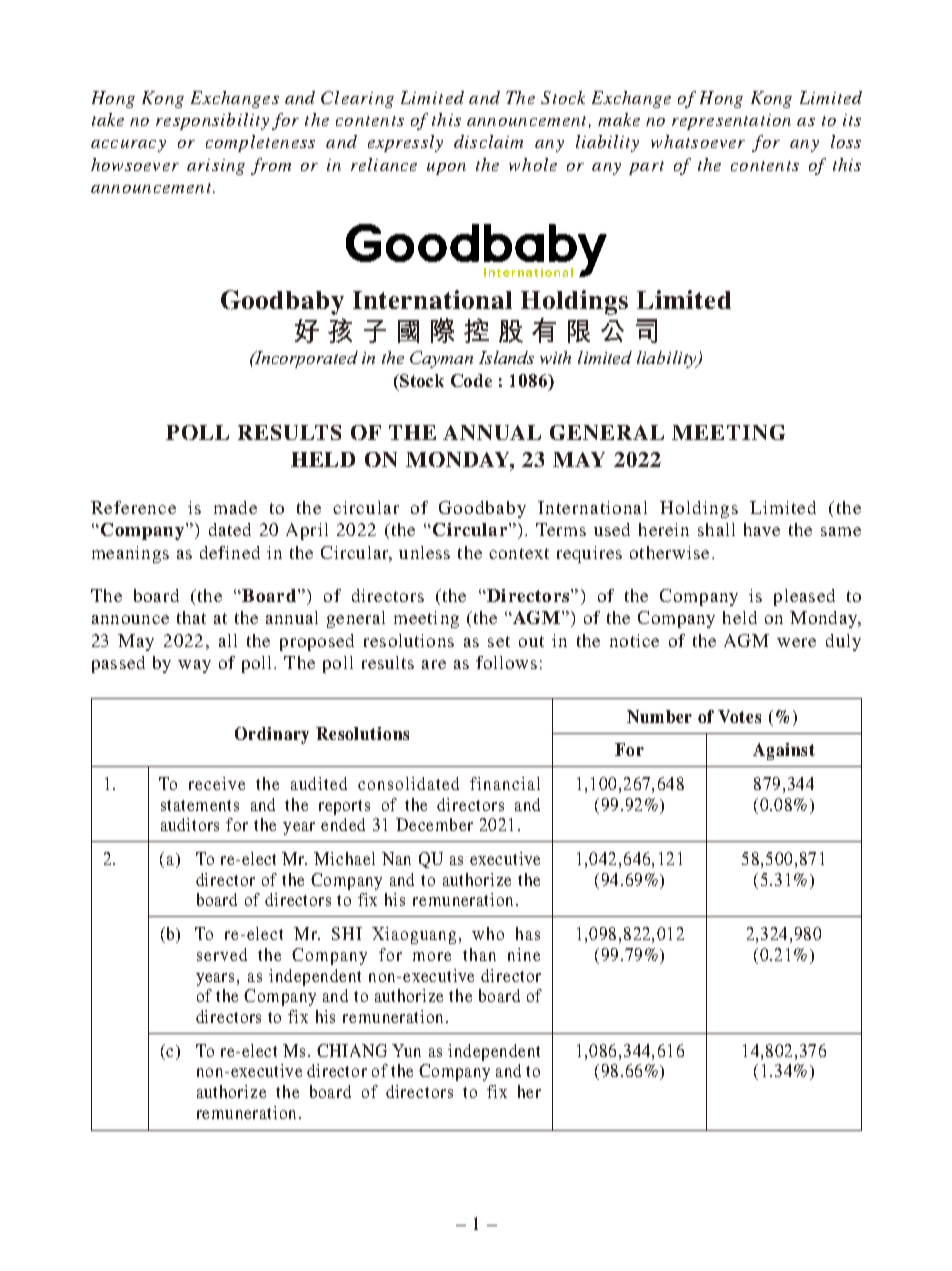 The height and width of the page is (1271, 952). I want to click on have, so click(762, 529).
